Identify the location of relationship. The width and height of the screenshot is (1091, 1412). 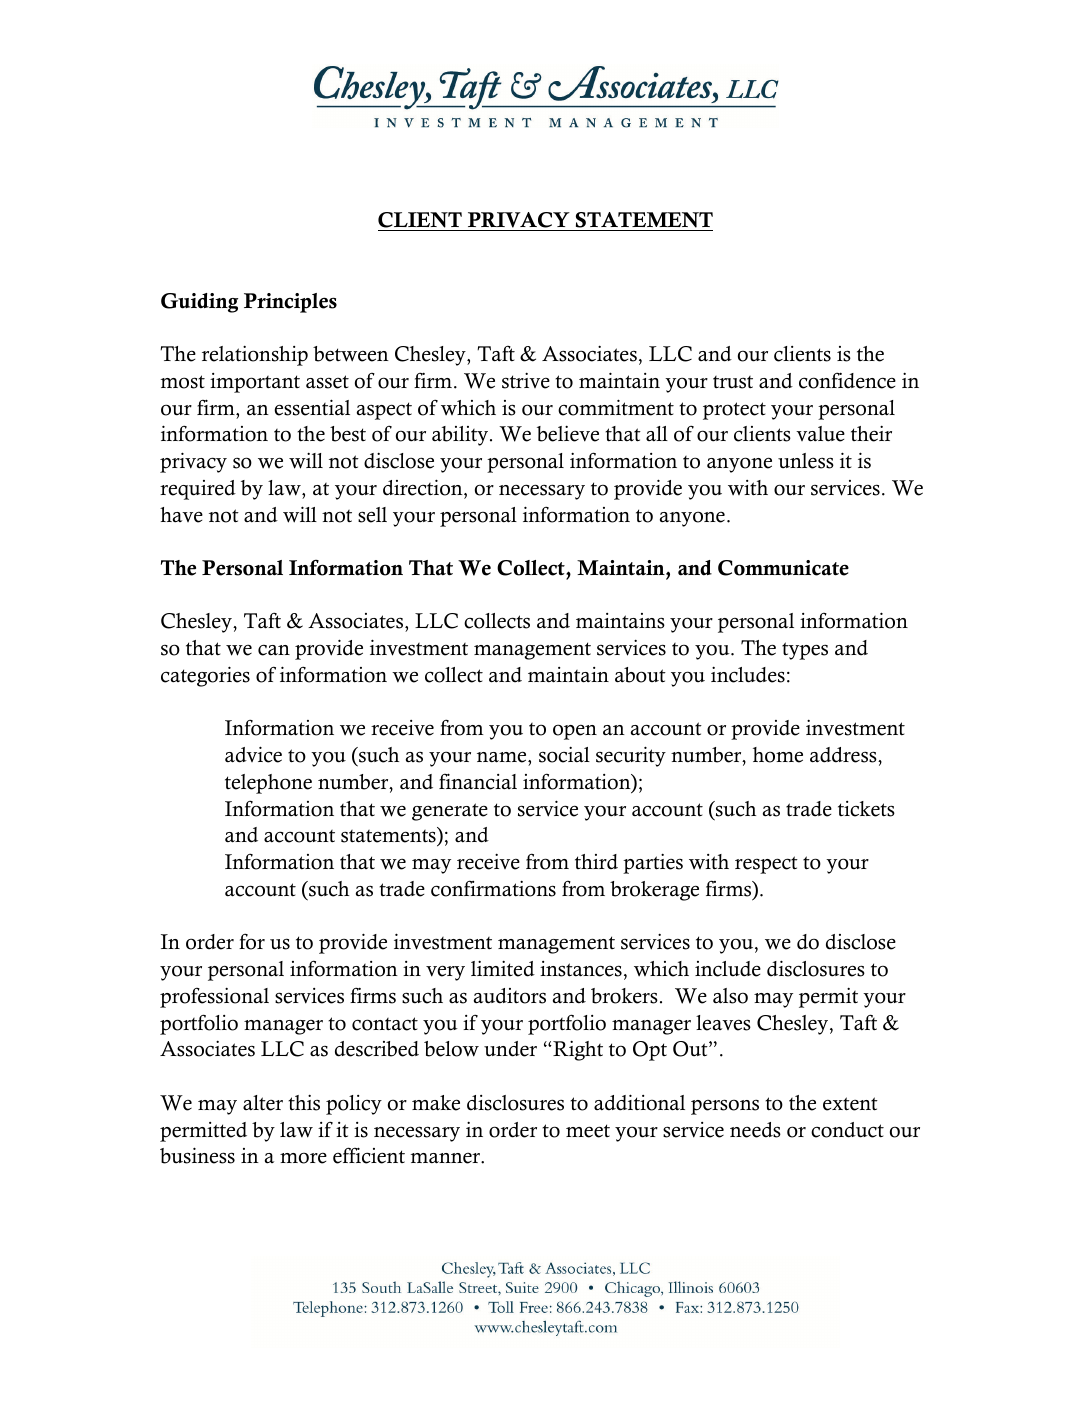
(255, 355).
